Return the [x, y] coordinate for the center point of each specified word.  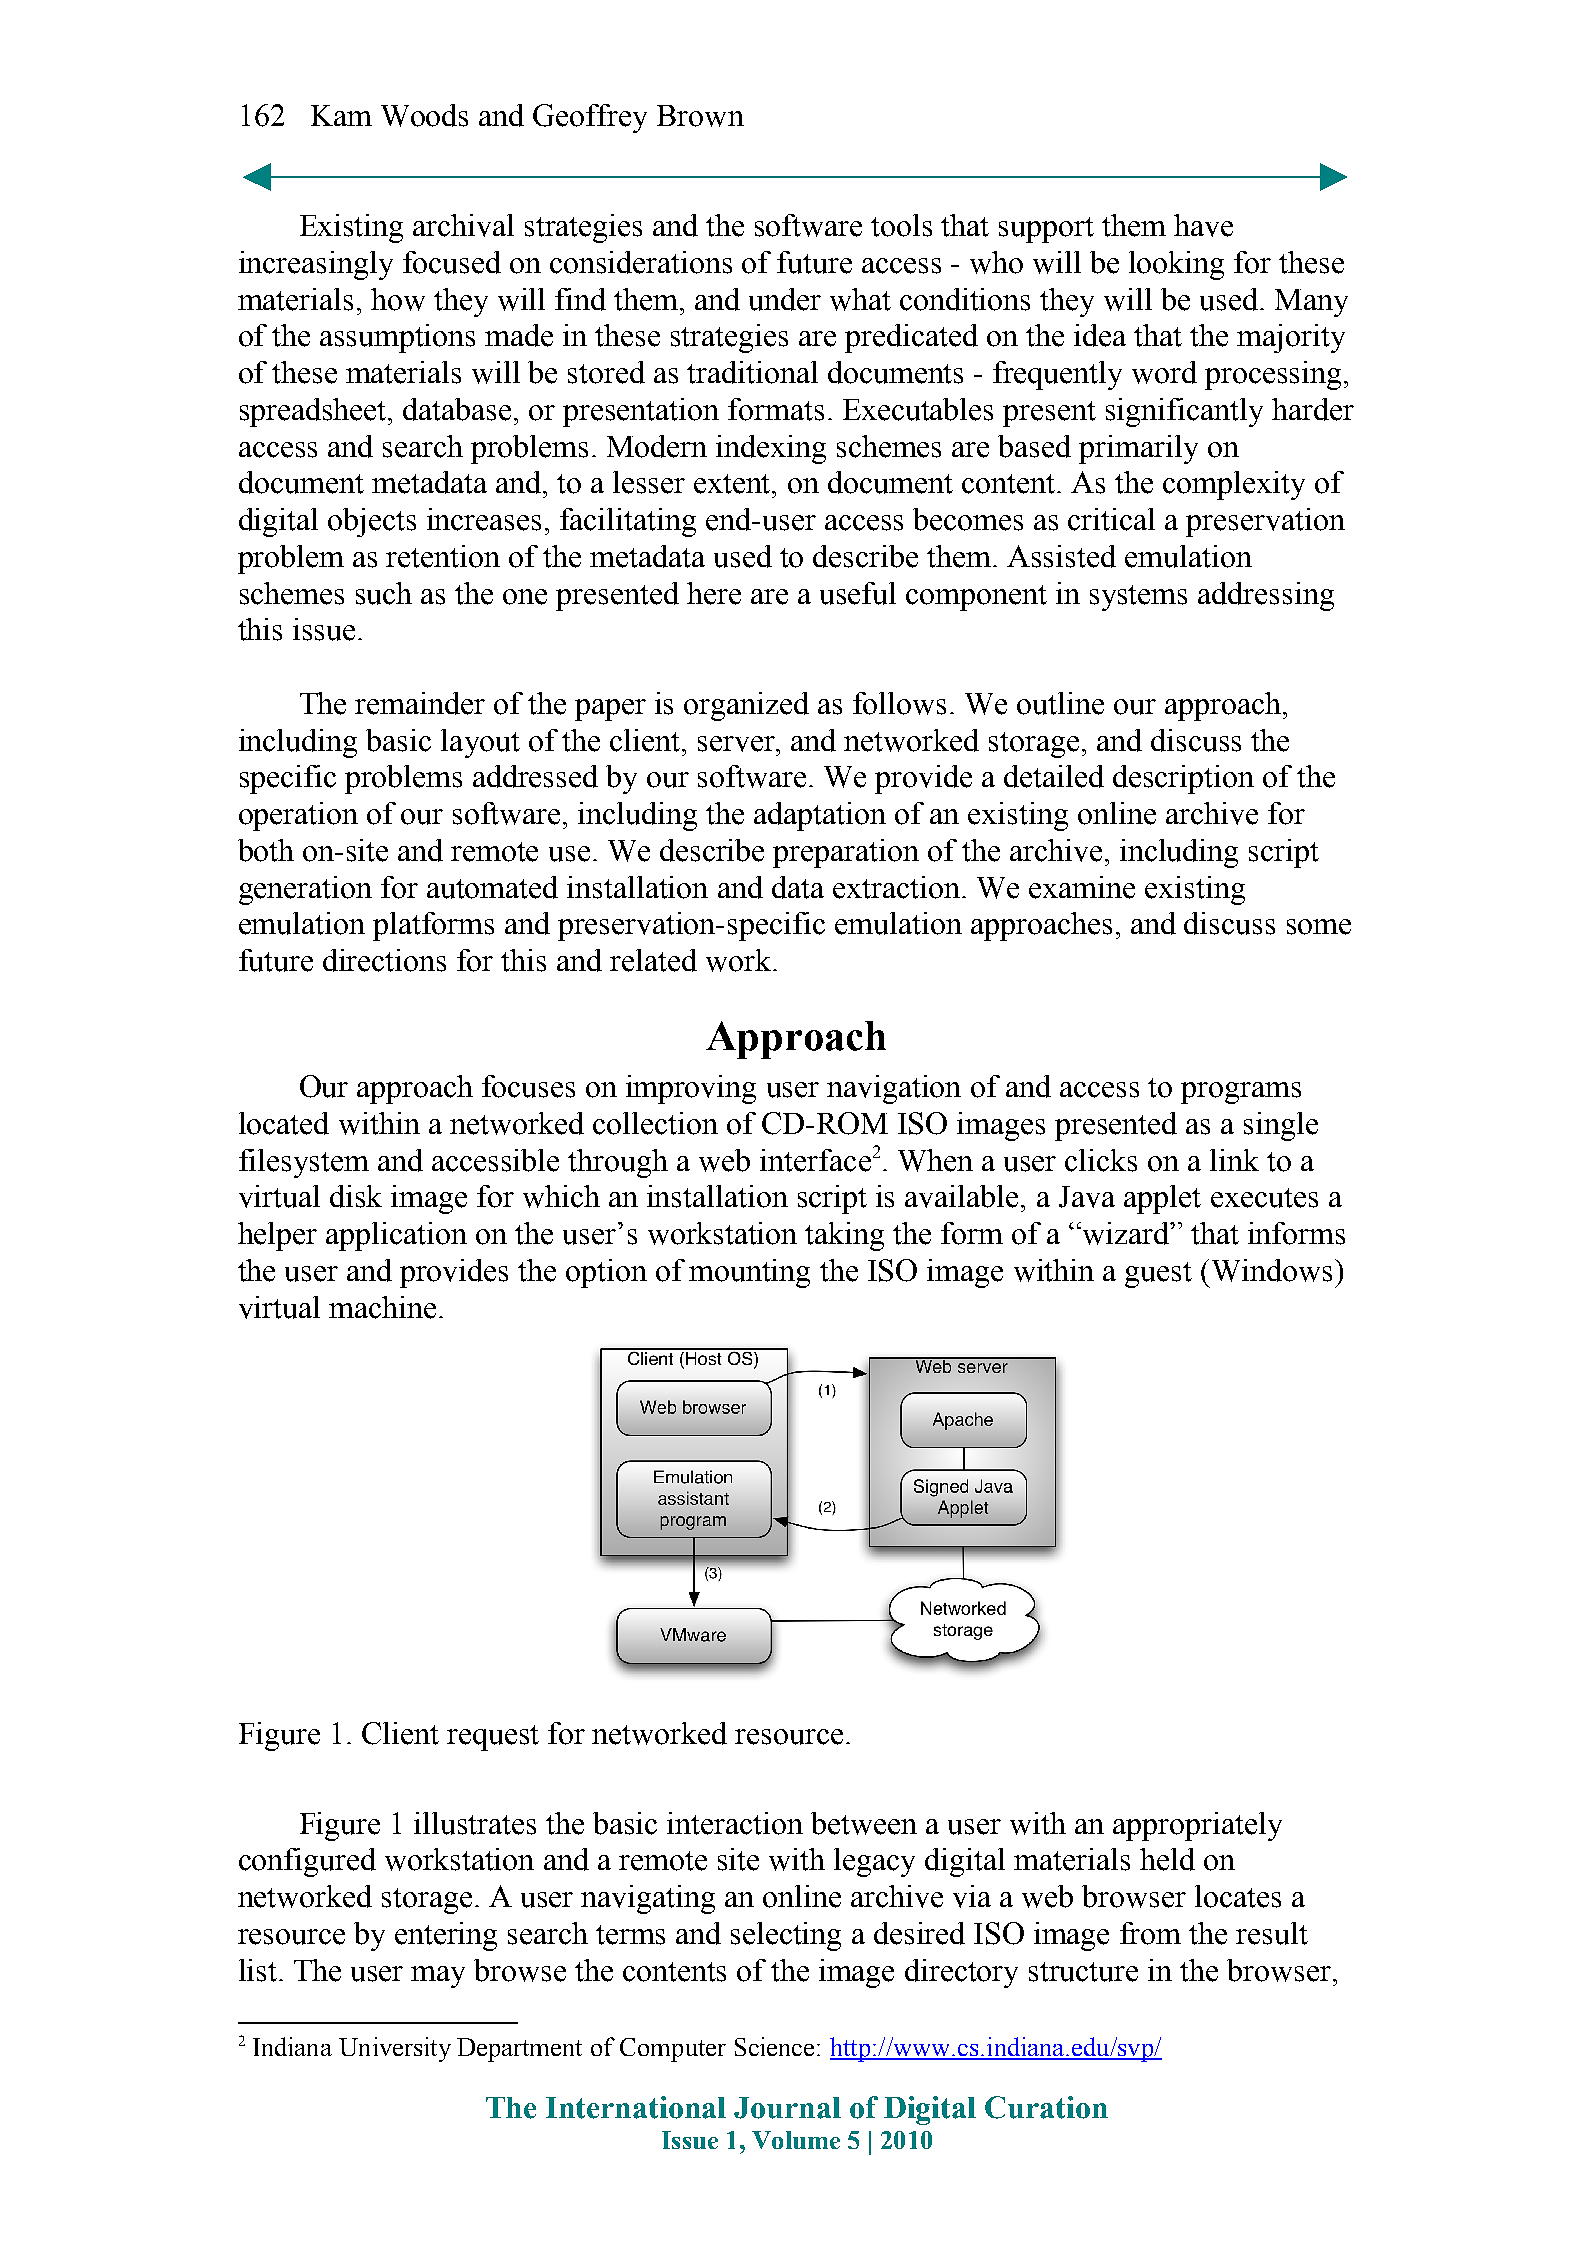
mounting [749, 1273]
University [395, 2049]
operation [298, 816]
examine [1082, 887]
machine [382, 1307]
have [1203, 225]
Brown [700, 116]
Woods [424, 115]
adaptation [820, 816]
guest [1158, 1275]
